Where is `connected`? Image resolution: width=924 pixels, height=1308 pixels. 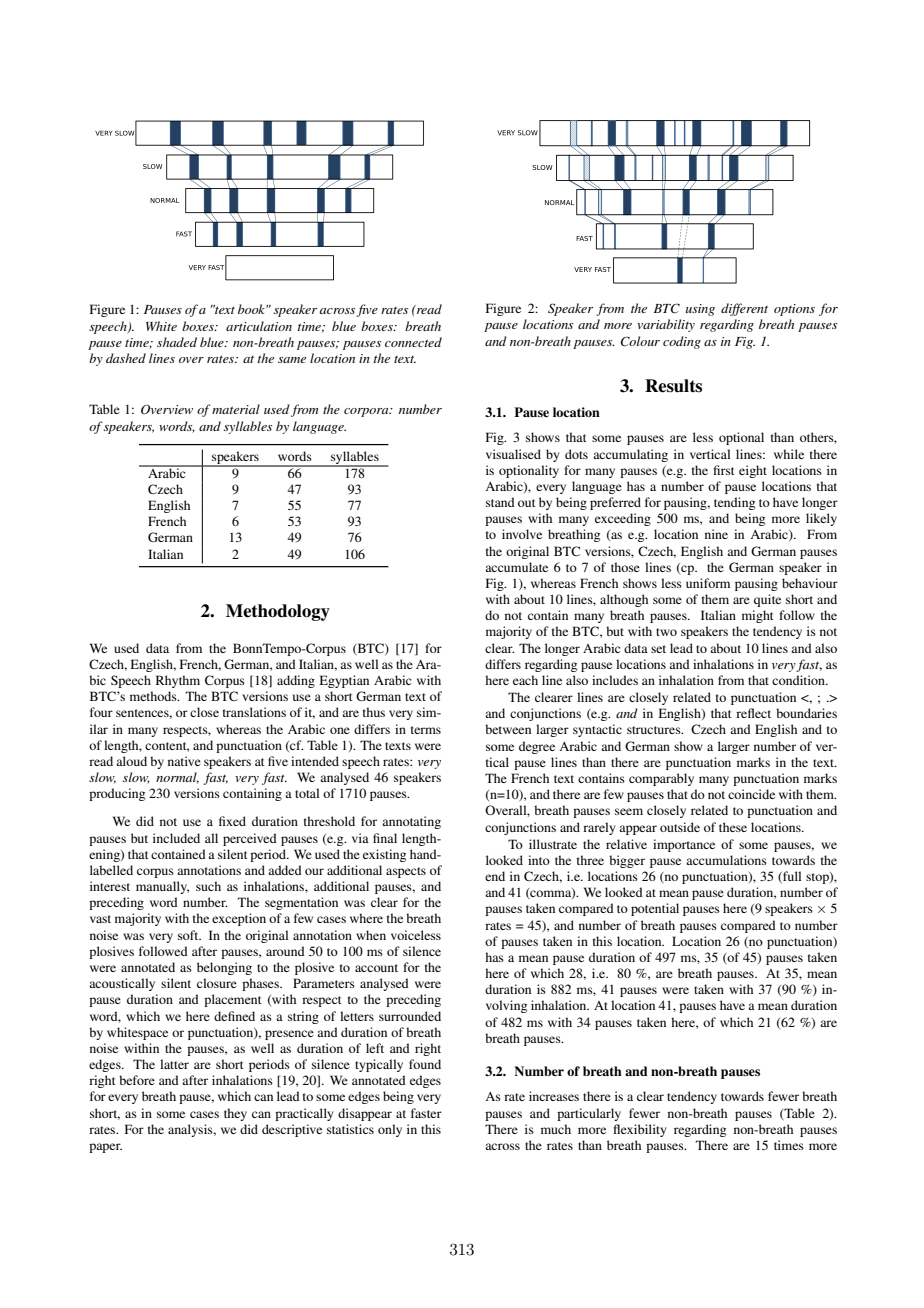 connected is located at coordinates (413, 342).
